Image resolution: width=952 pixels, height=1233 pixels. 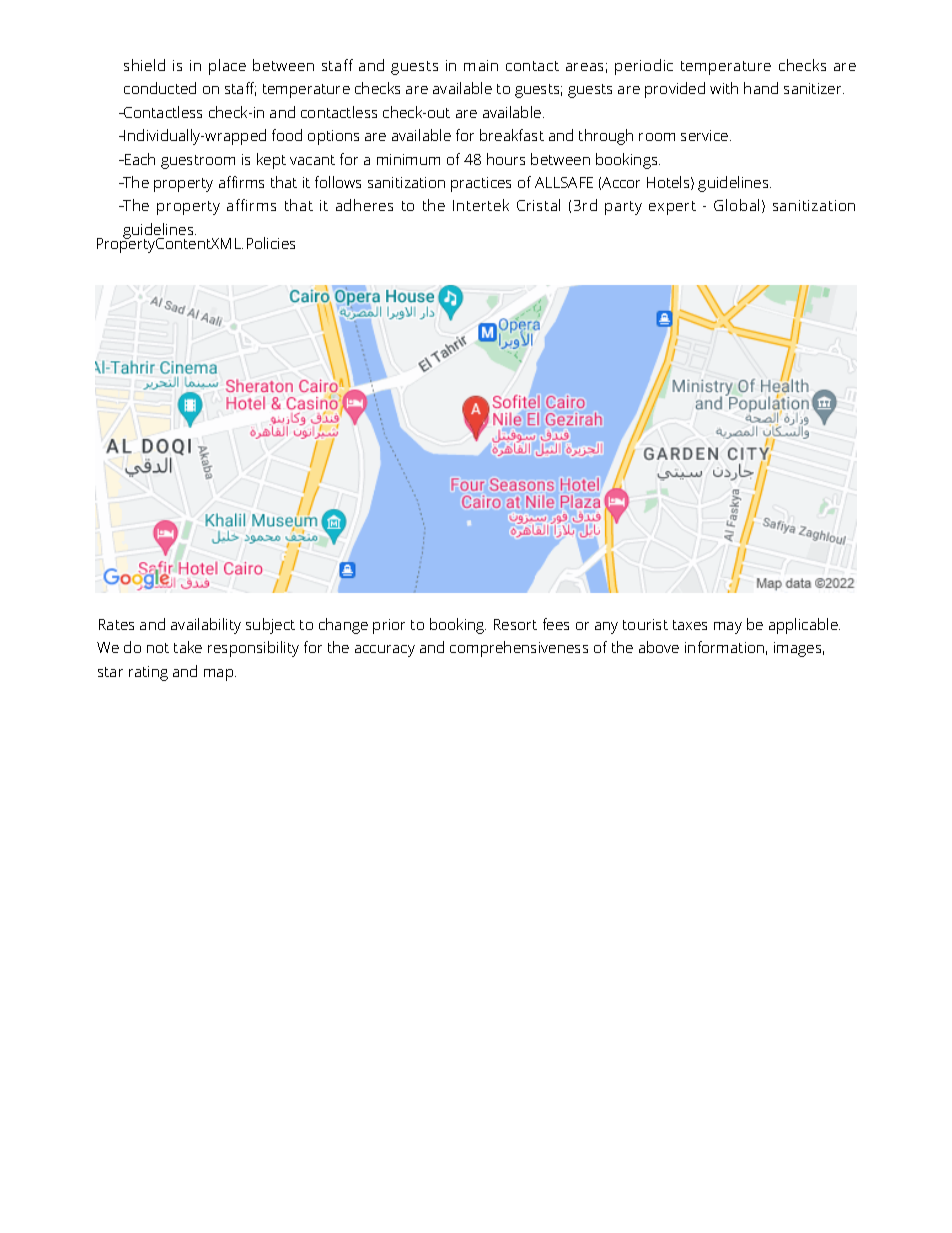 I want to click on take, so click(x=188, y=647).
